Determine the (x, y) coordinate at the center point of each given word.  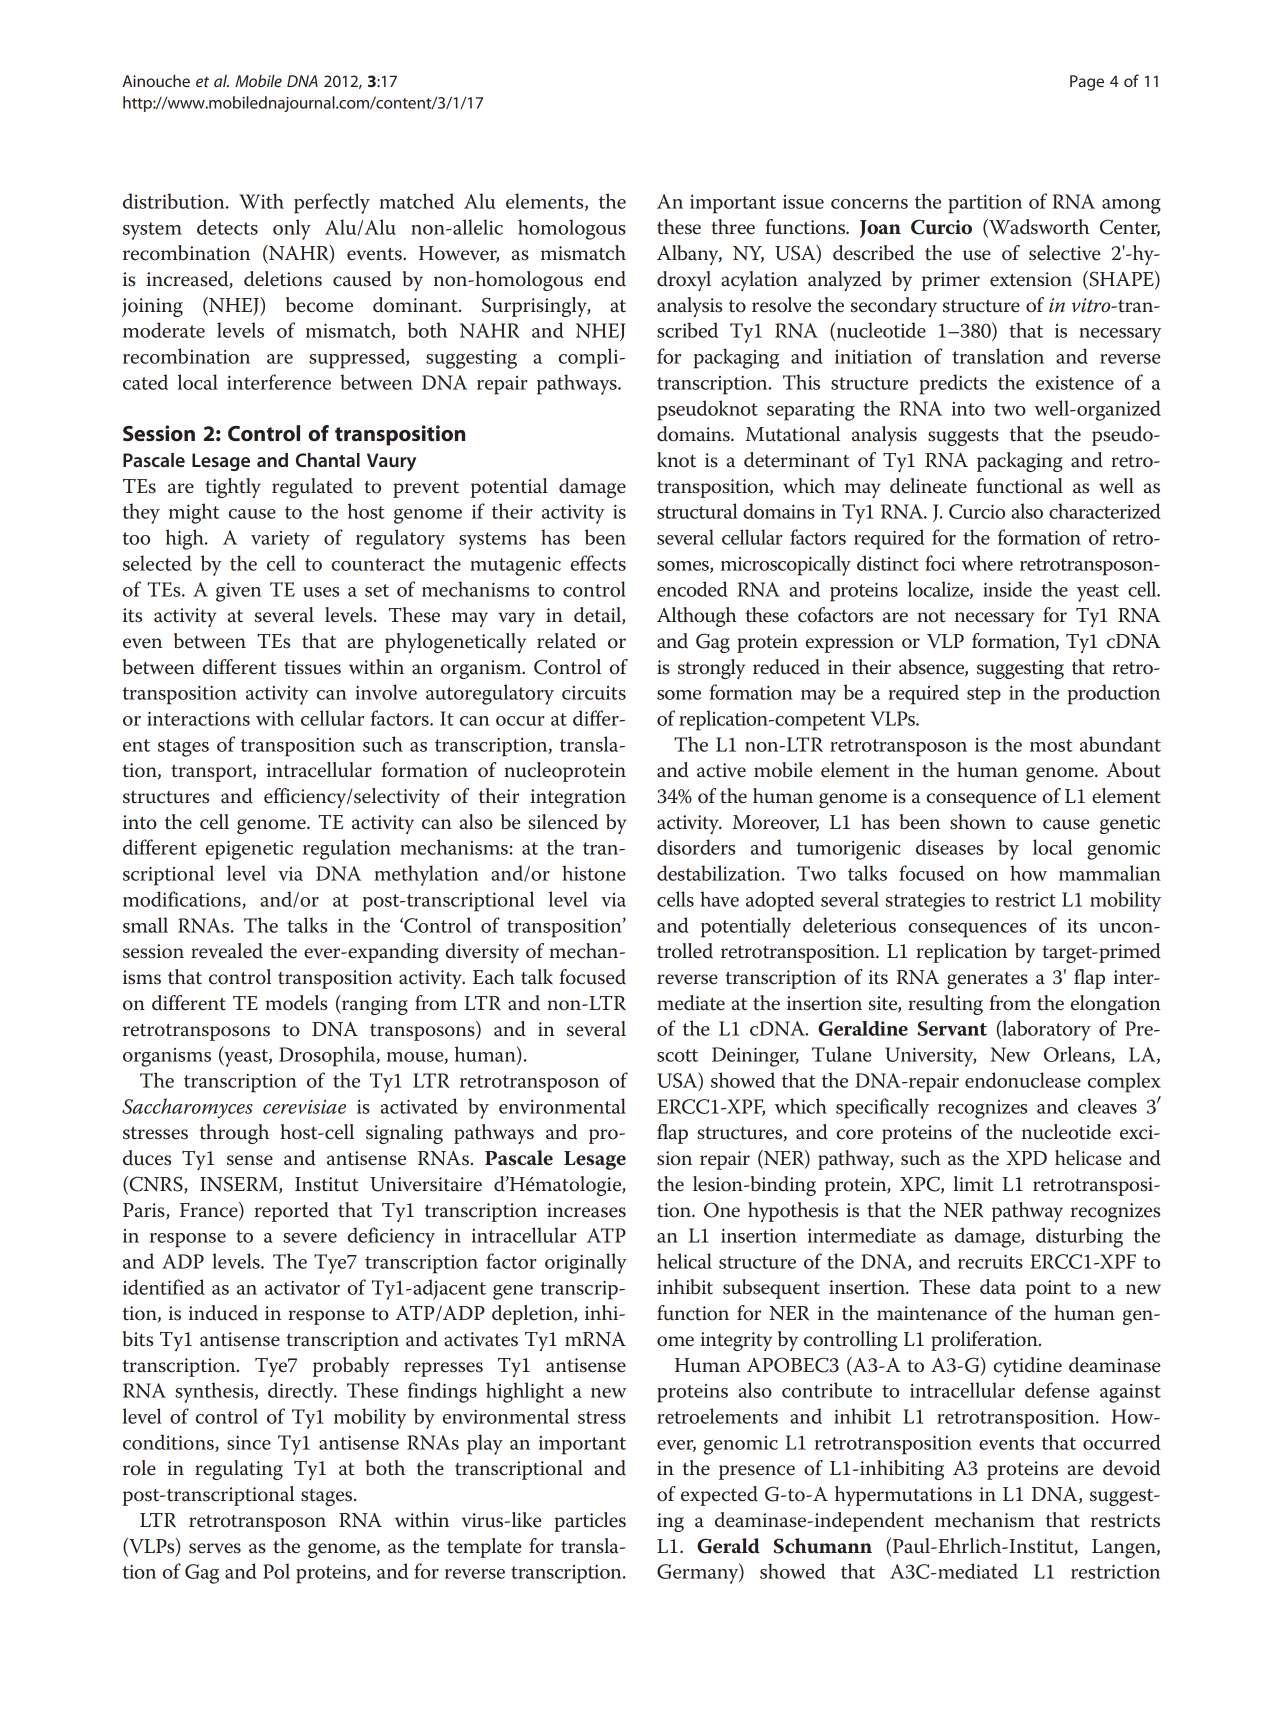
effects (598, 563)
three (733, 227)
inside (1007, 589)
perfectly (332, 203)
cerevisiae (304, 1106)
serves (215, 1548)
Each (494, 977)
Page (1087, 83)
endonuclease (1023, 1080)
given (238, 592)
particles (590, 1522)
